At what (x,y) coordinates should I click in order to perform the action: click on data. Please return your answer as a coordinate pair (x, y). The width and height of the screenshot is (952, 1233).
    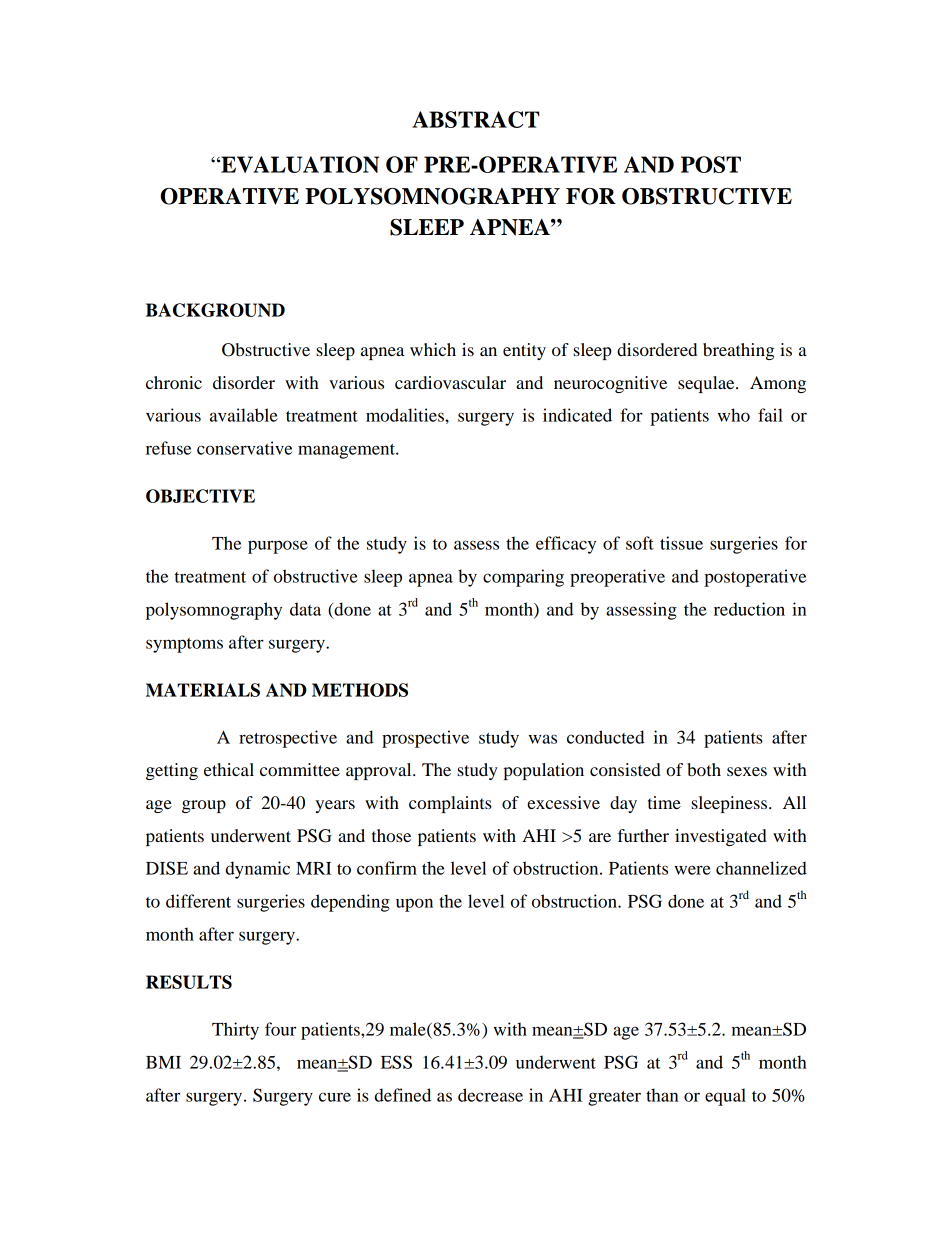
    Looking at the image, I should click on (305, 609).
